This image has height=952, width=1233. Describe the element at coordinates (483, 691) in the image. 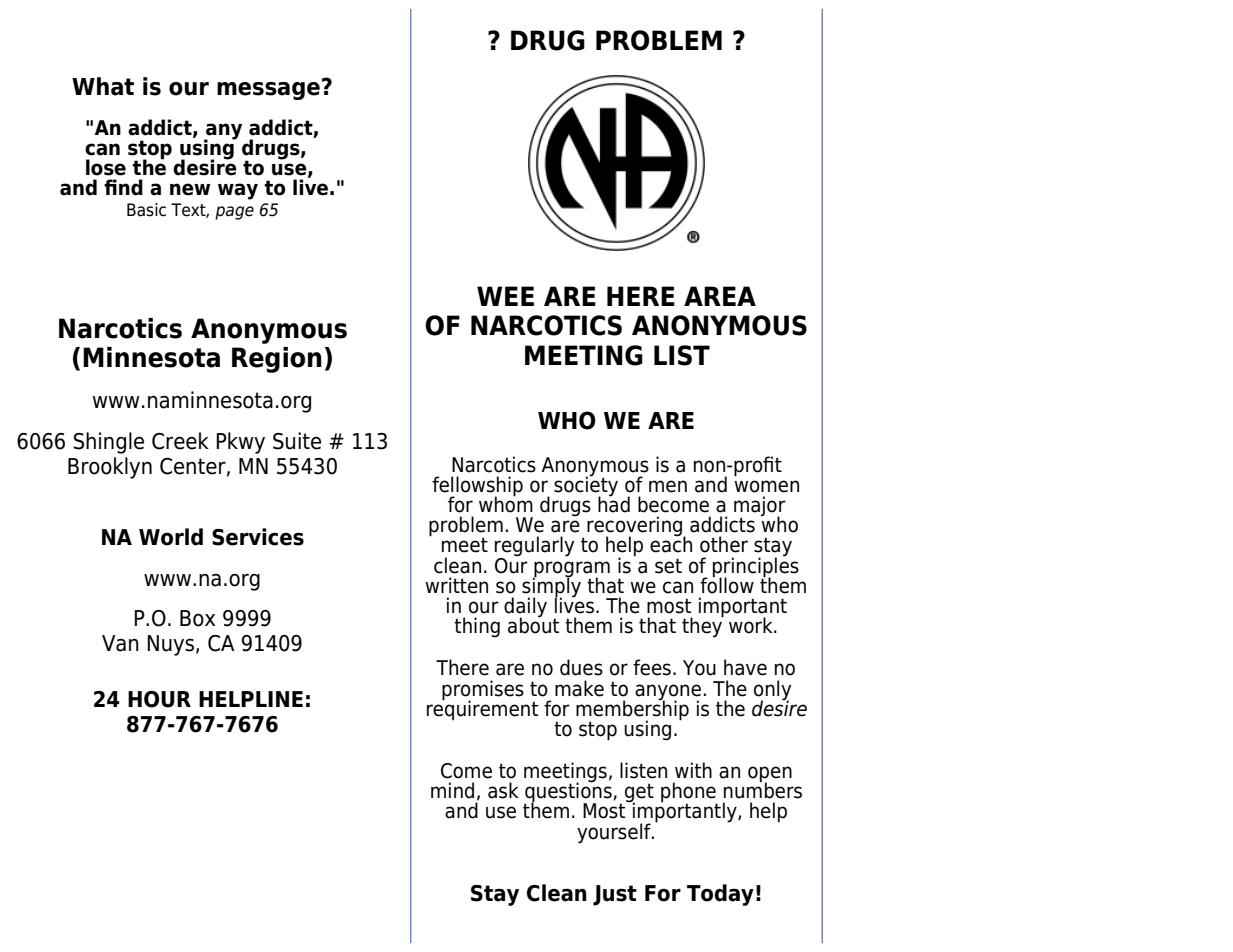

I see `promises` at that location.
